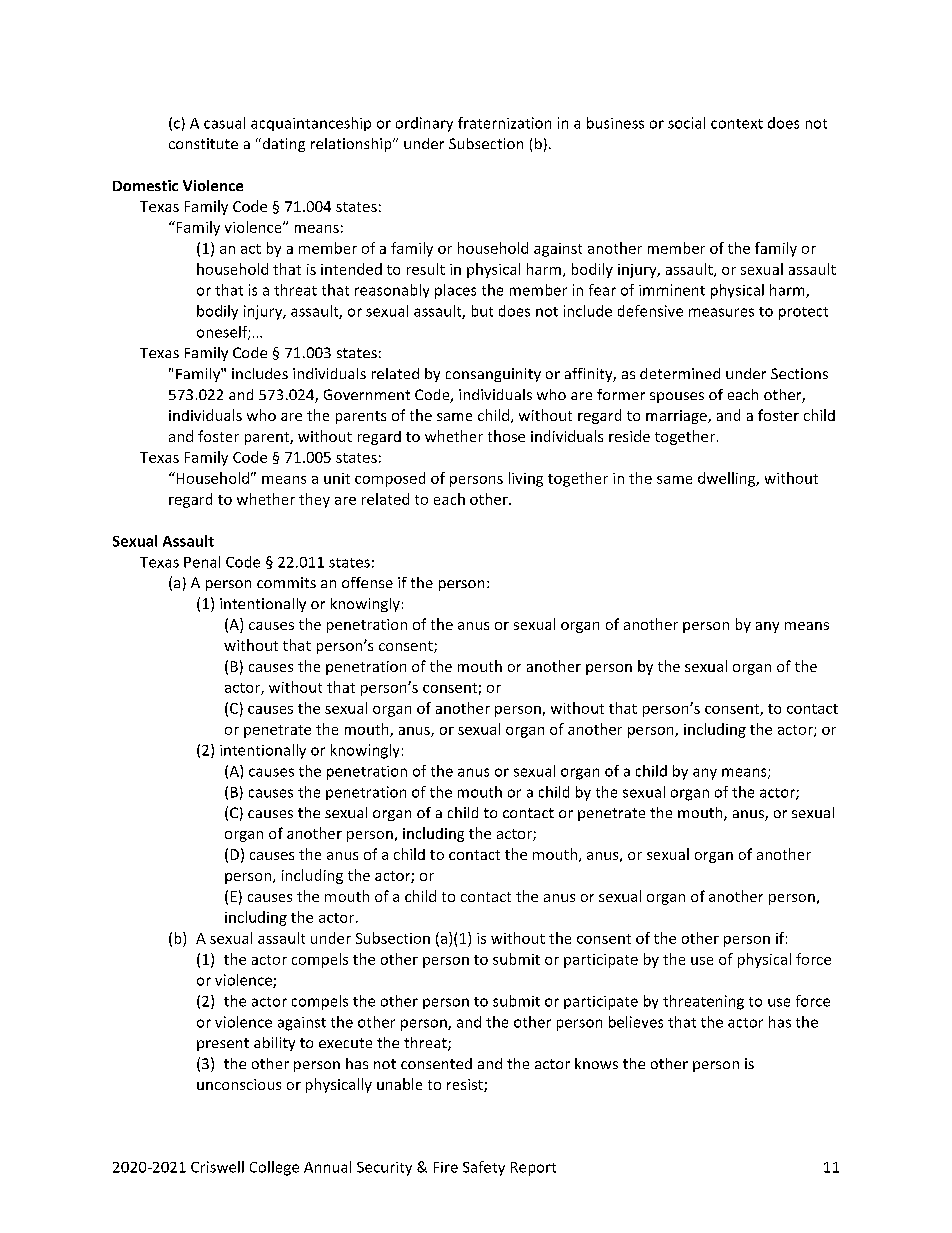  What do you see at coordinates (677, 417) in the screenshot?
I see `marriage` at bounding box center [677, 417].
